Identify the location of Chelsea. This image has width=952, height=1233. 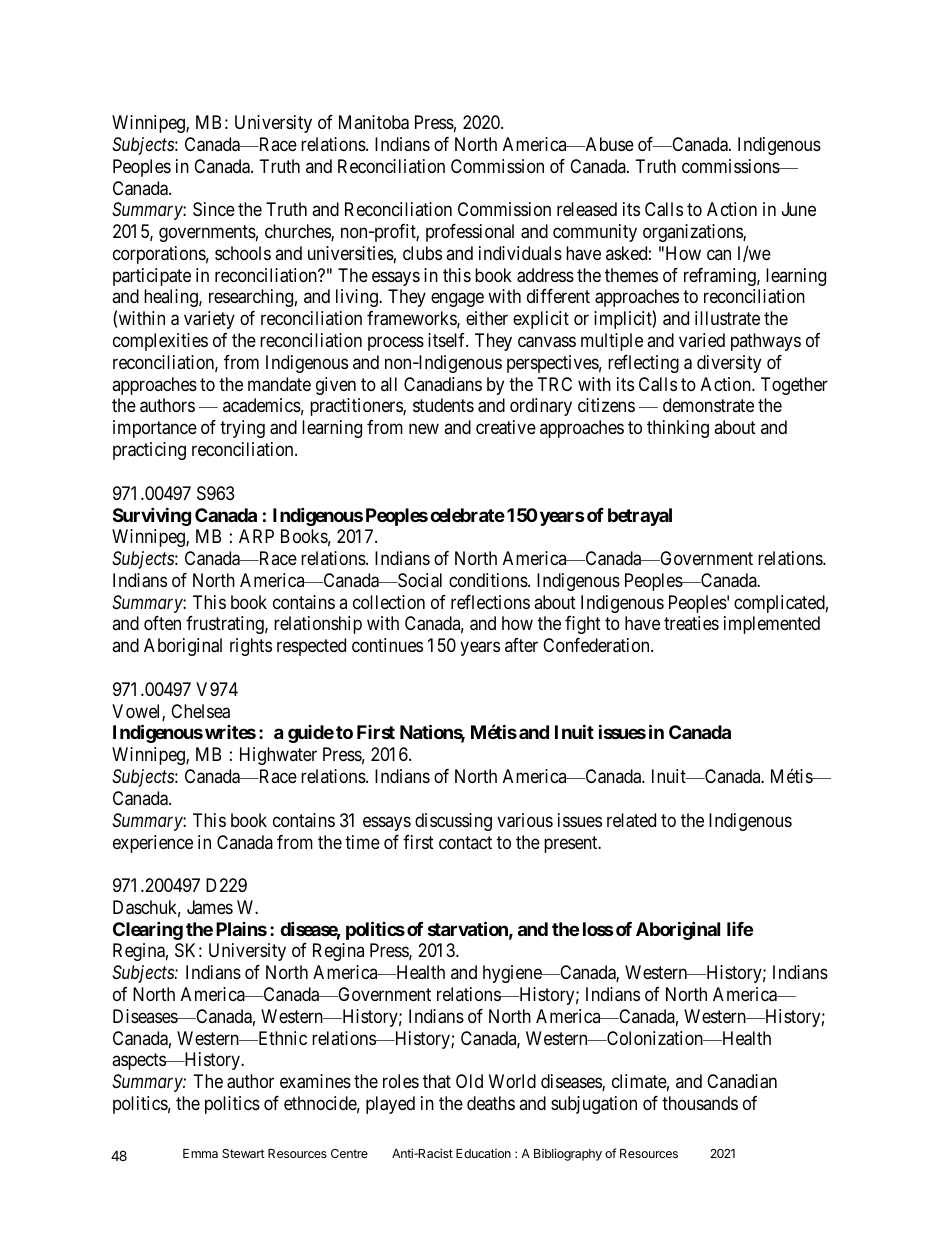
(200, 711).
